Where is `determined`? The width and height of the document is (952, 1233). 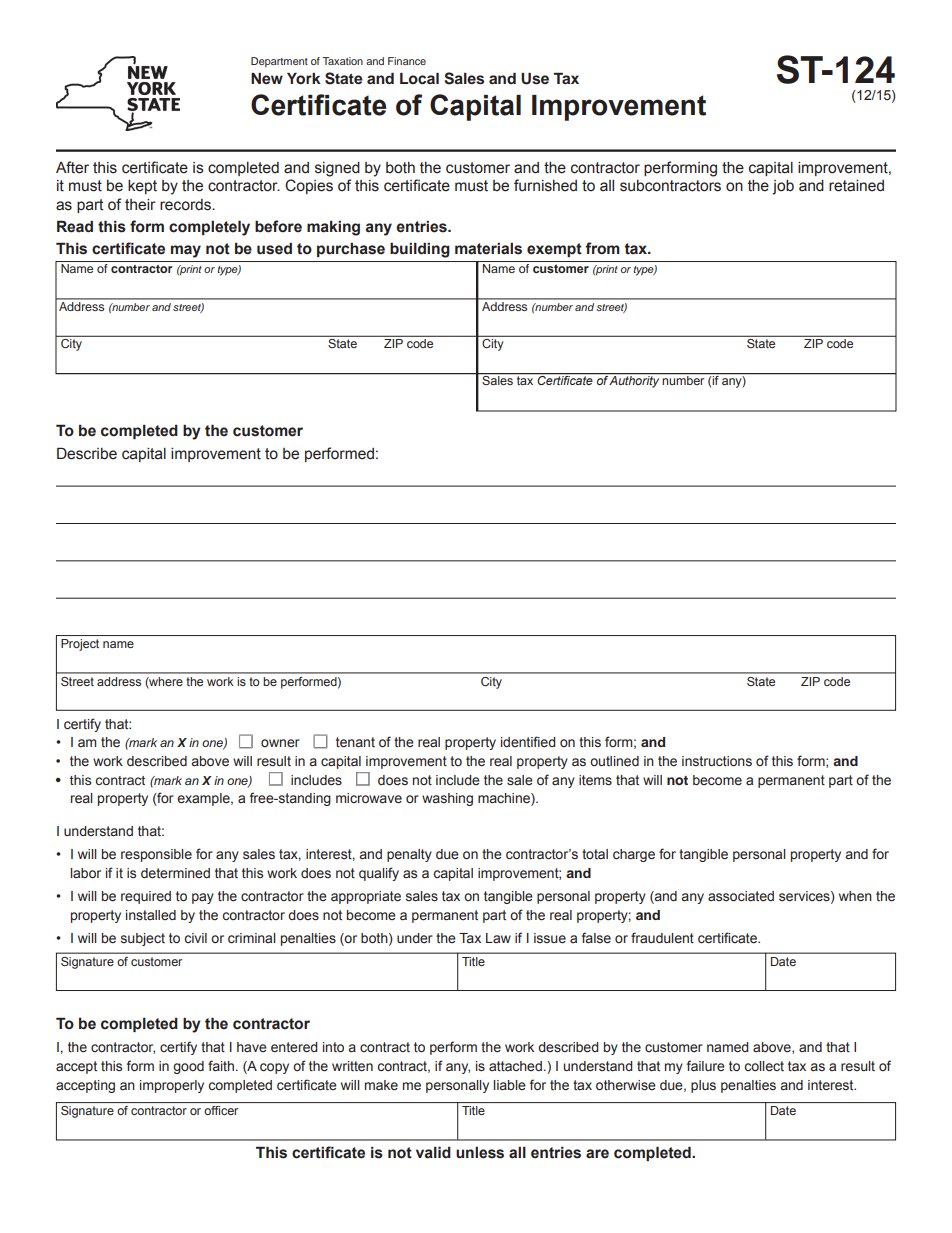 determined is located at coordinates (175, 873).
